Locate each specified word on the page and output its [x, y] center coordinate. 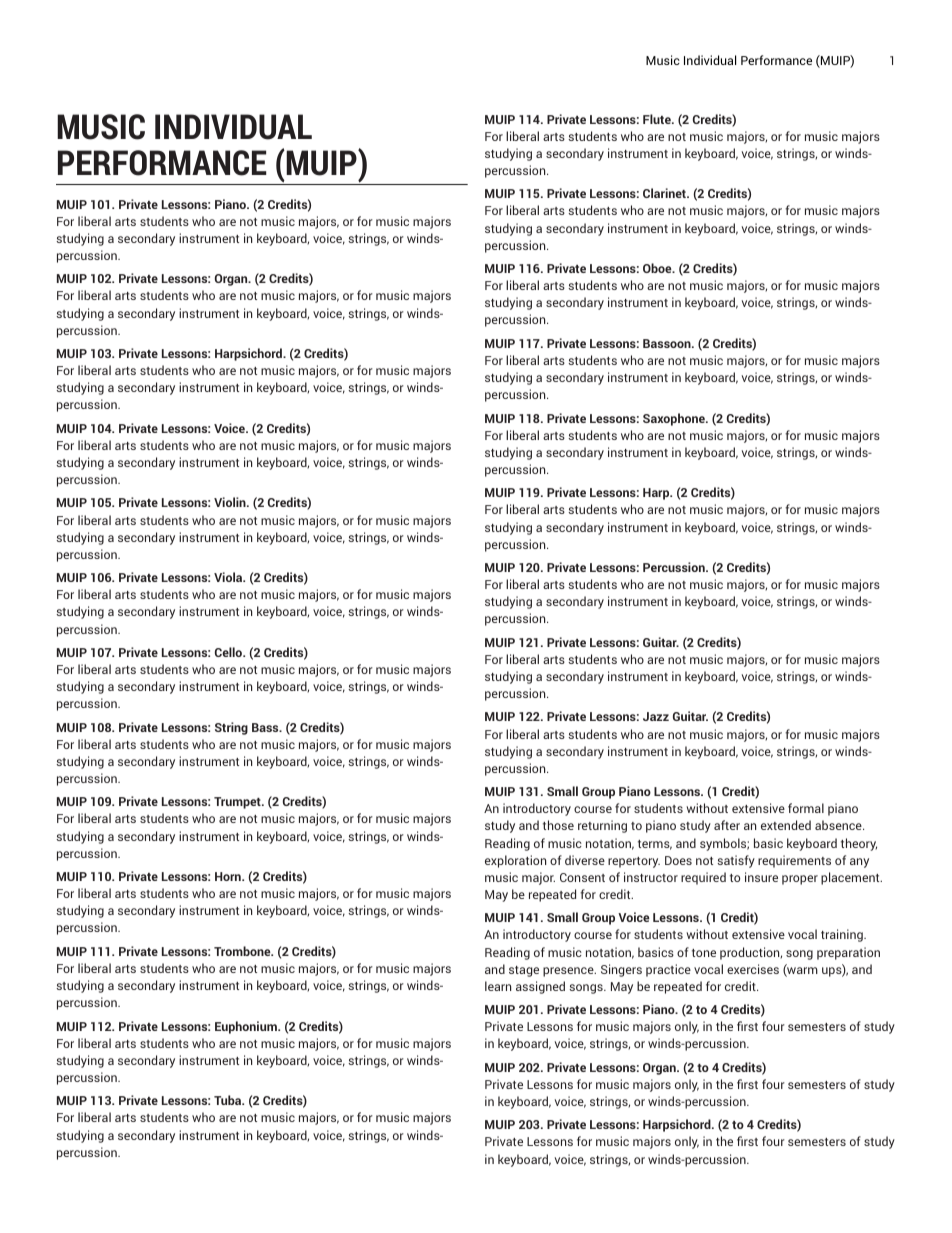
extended [786, 825]
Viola [229, 577]
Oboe [658, 268]
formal [806, 808]
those [558, 825]
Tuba [229, 1100]
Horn [229, 876]
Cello [230, 652]
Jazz [656, 716]
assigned [540, 987]
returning [602, 826]
